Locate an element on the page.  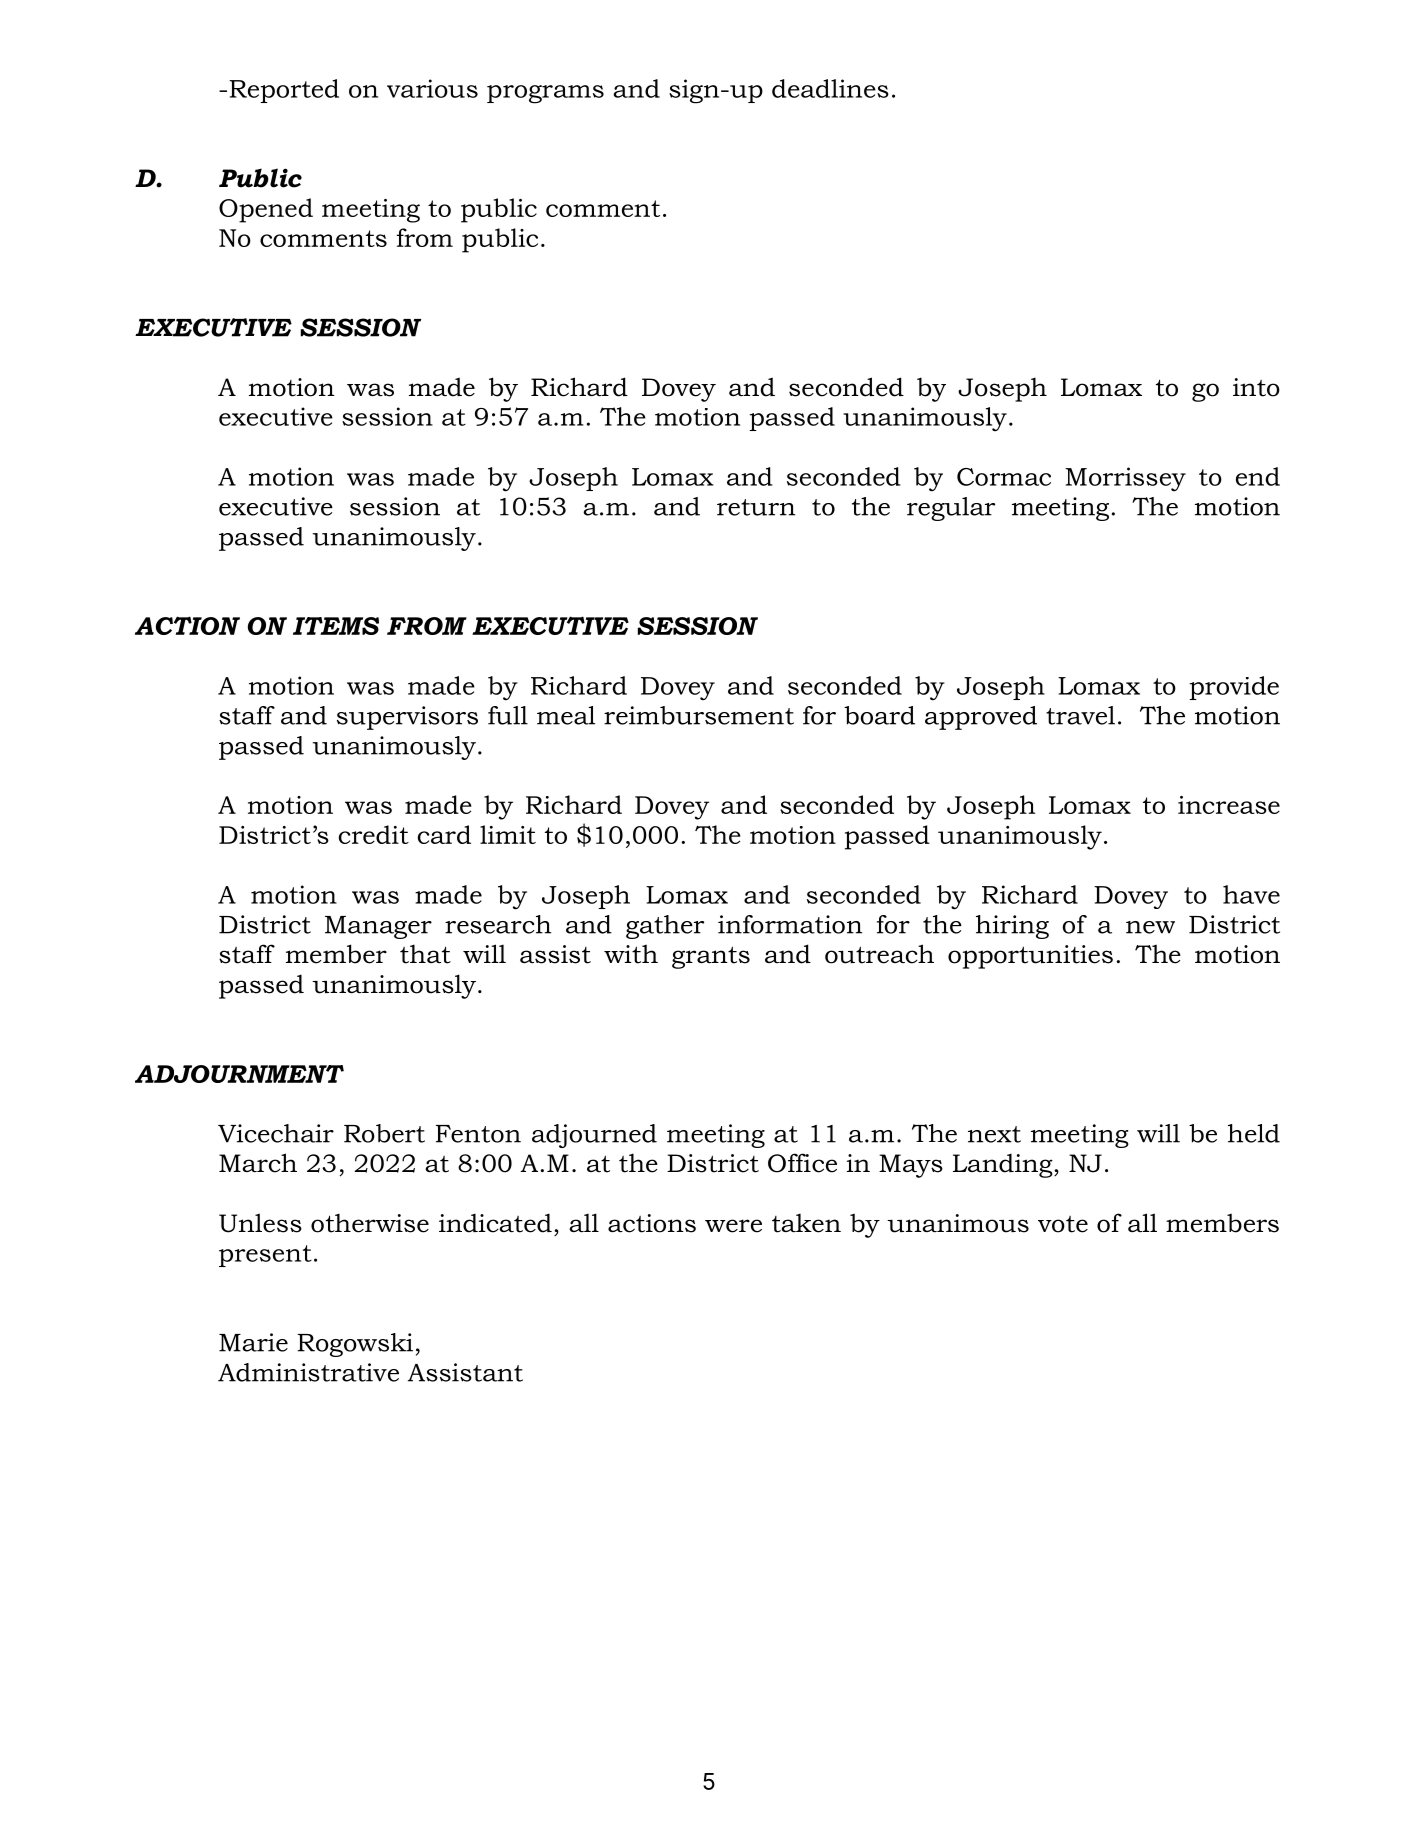
deadlines is located at coordinates (830, 88).
